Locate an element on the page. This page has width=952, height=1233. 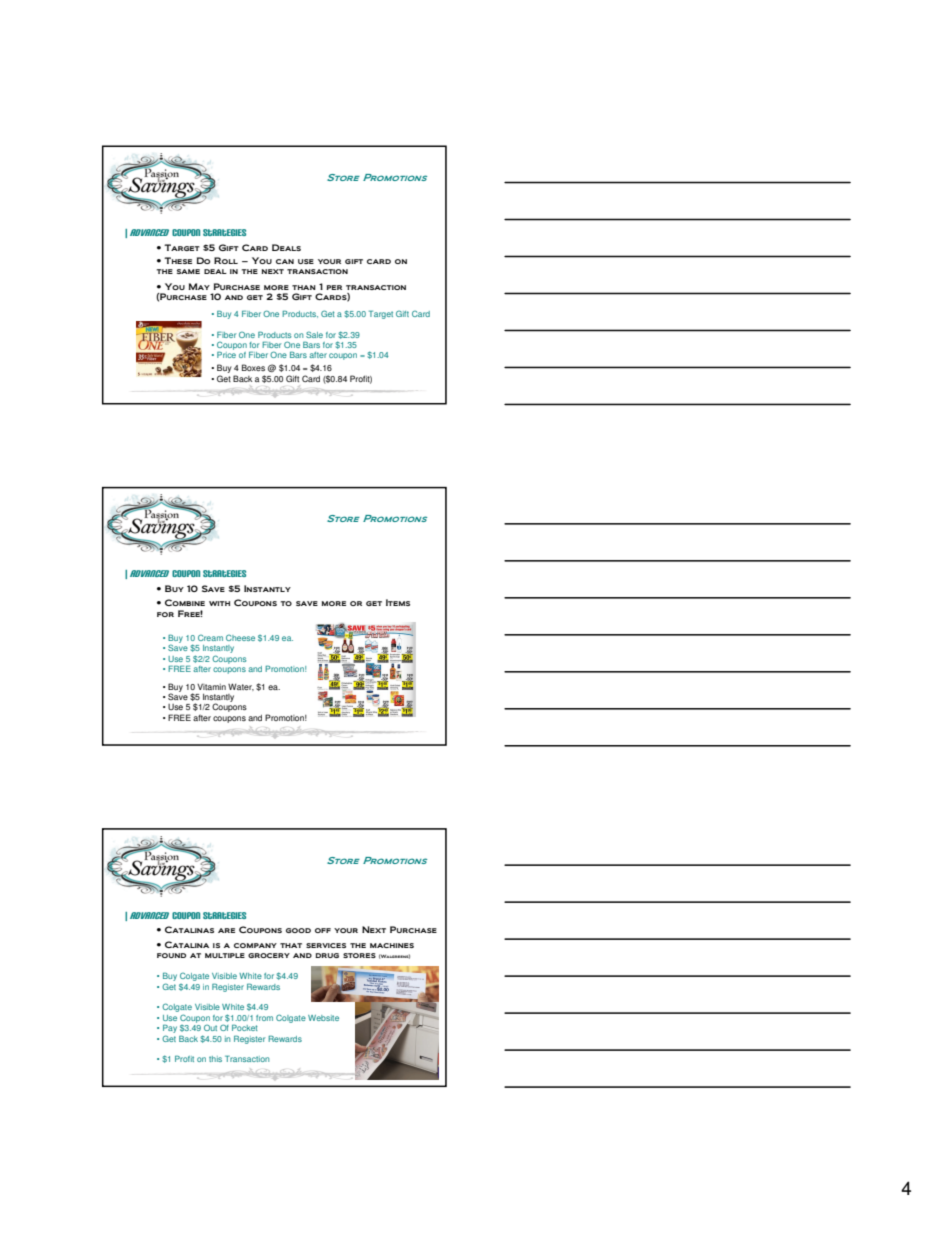
good is located at coordinates (298, 930).
